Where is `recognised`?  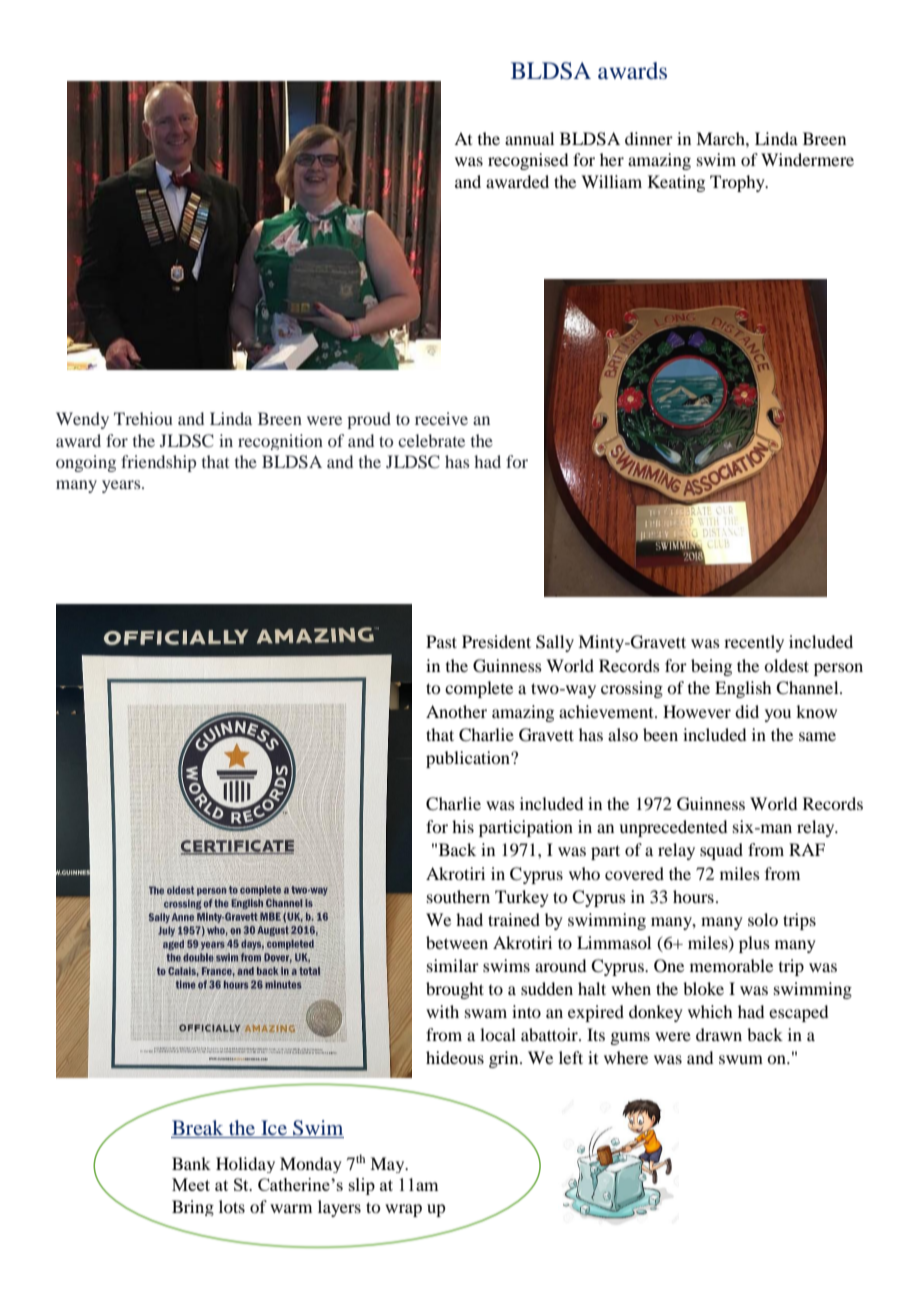 recognised is located at coordinates (528, 161).
